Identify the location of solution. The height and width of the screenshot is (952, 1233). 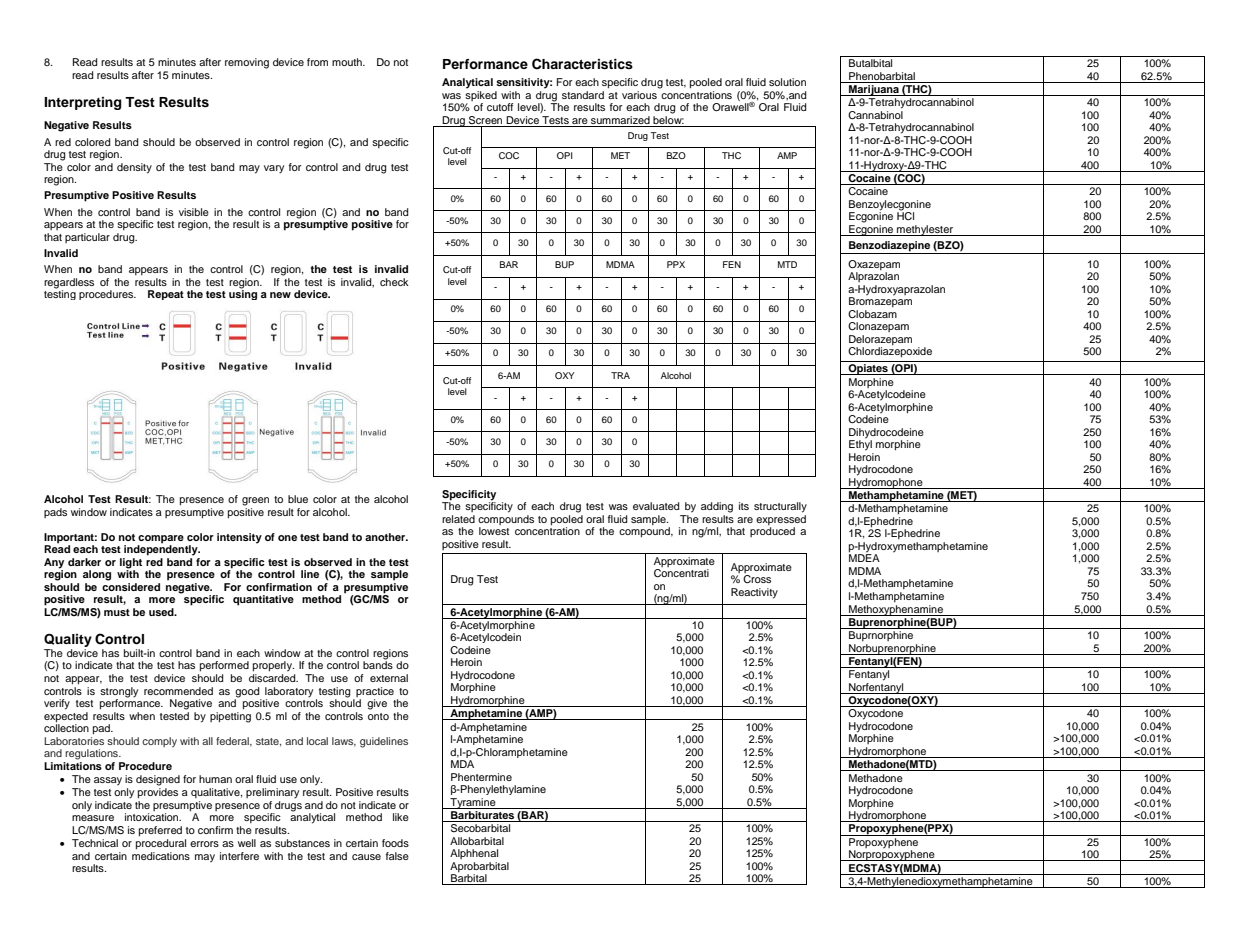
(787, 82).
